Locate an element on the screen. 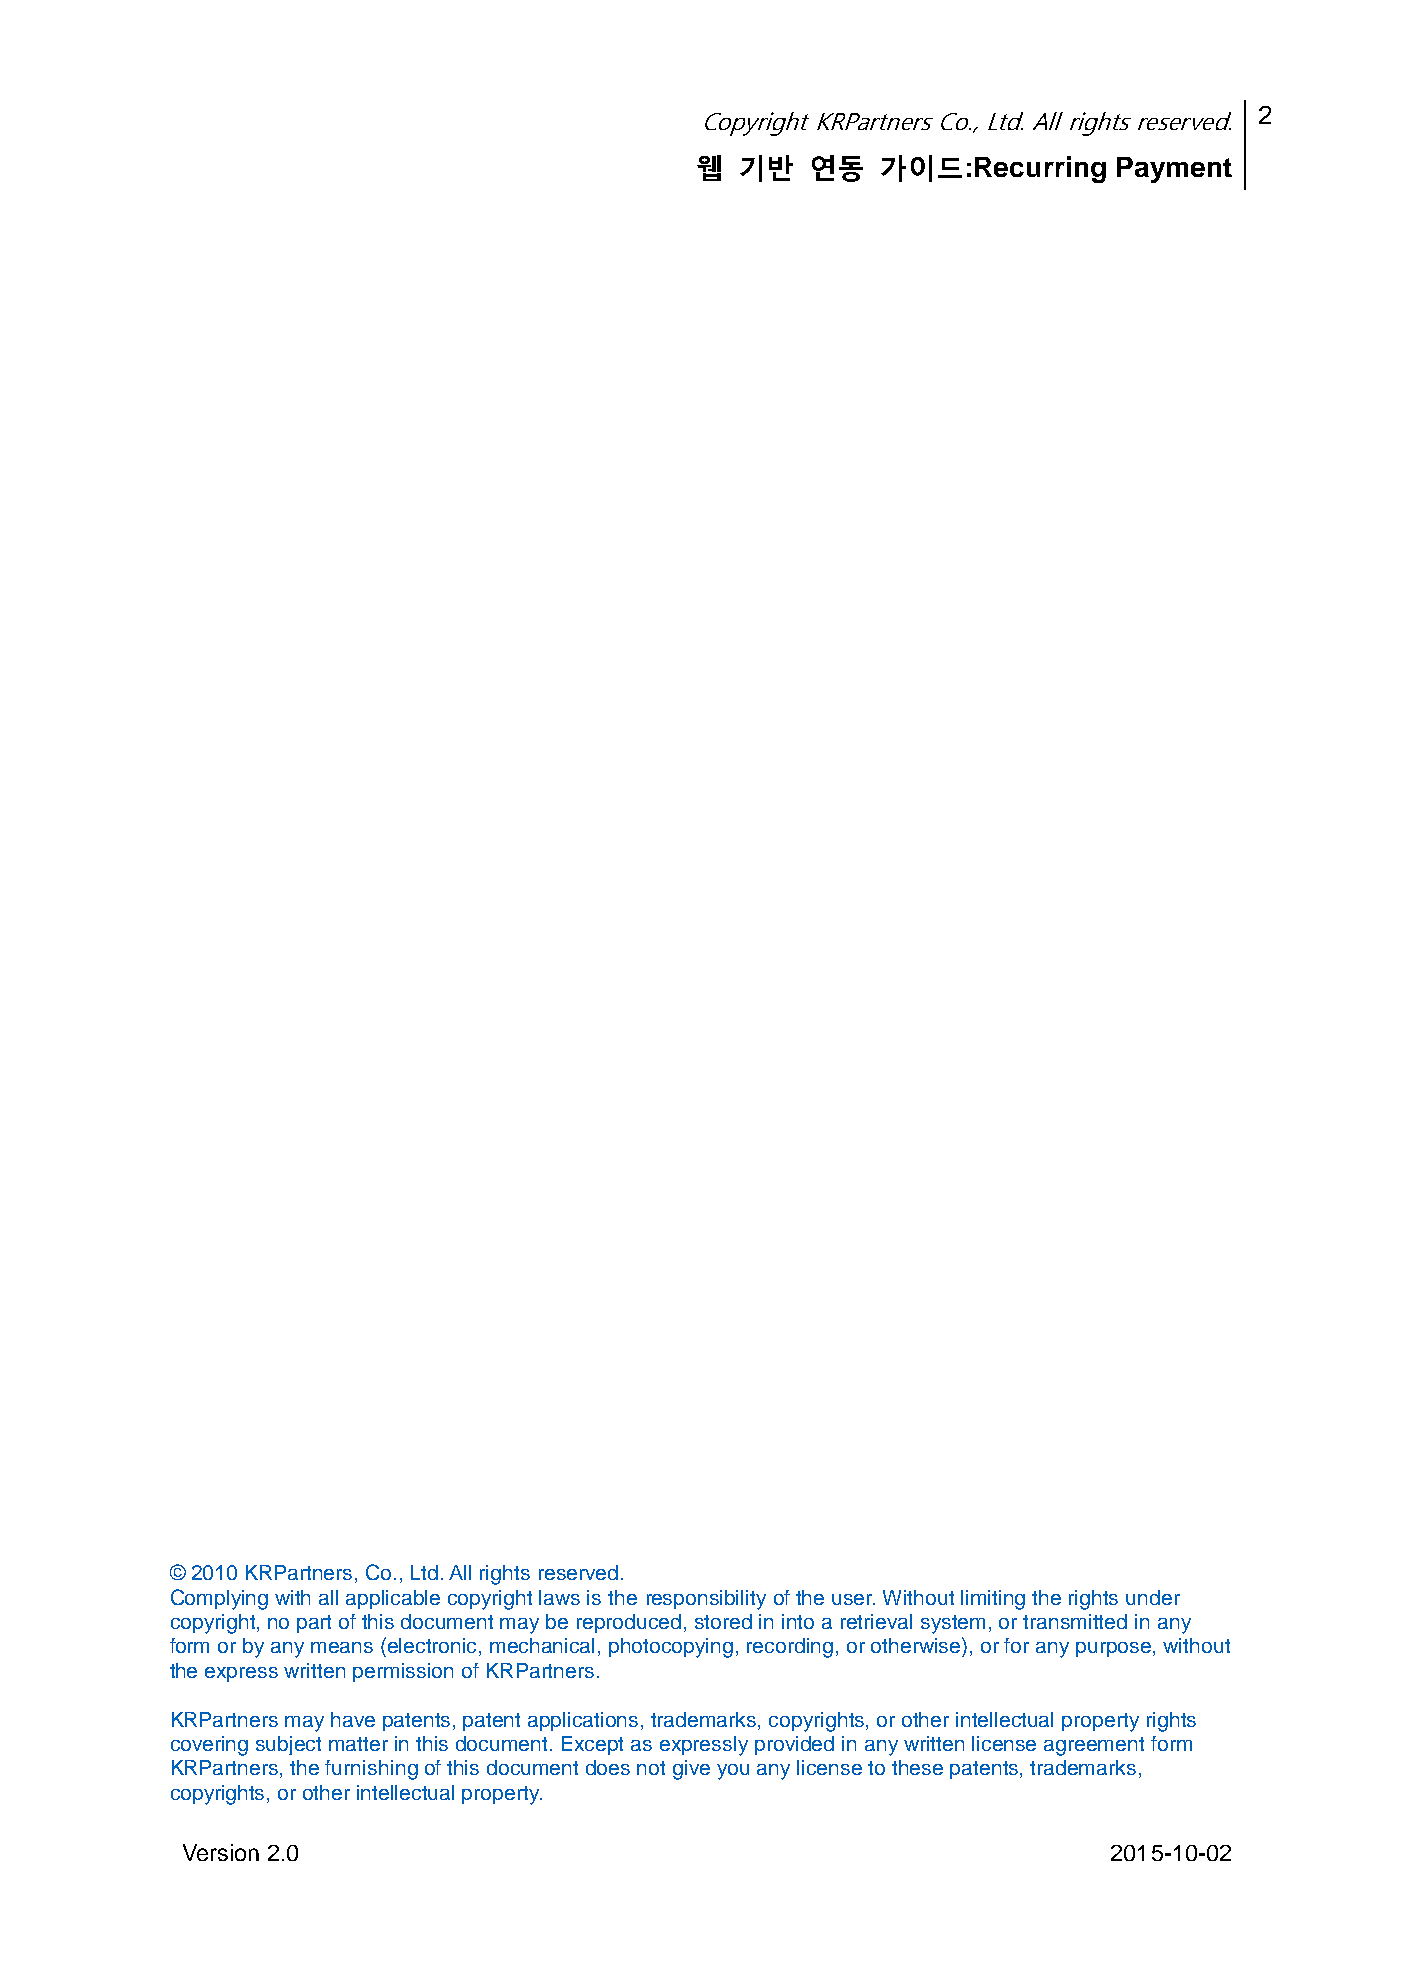  Complying is located at coordinates (219, 1599).
